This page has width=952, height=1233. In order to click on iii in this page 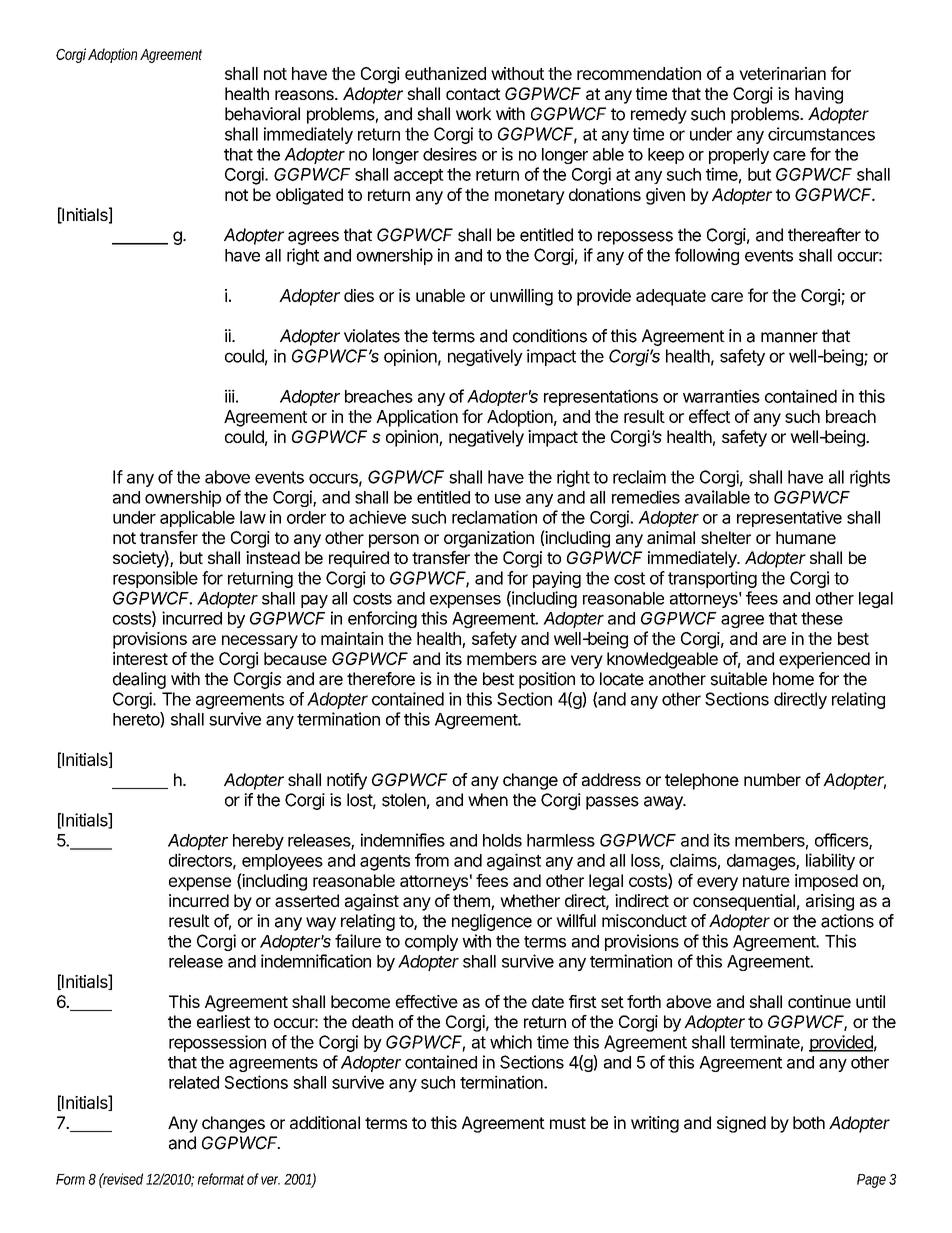, I will do `click(230, 396)`.
